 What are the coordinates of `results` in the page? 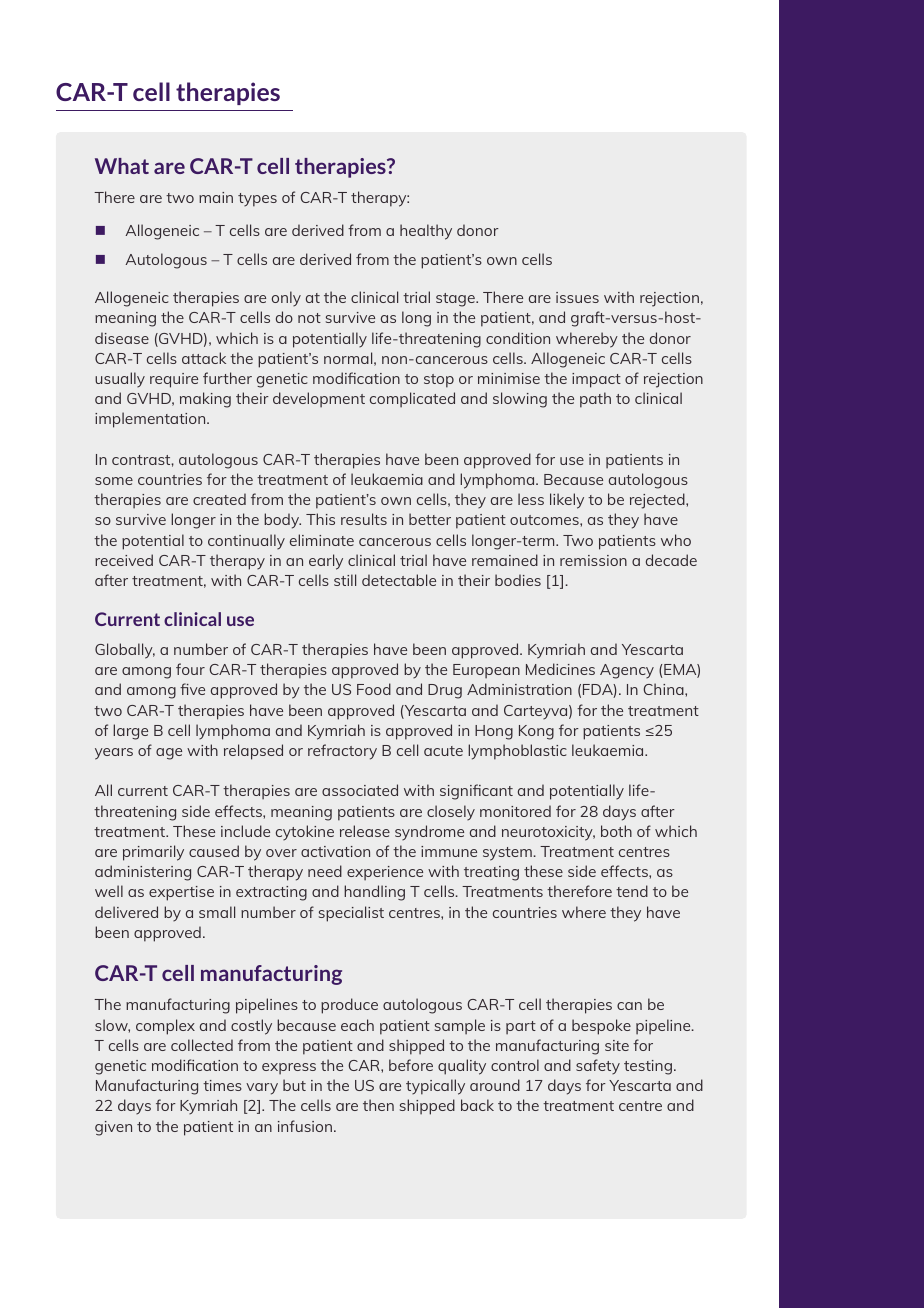 It's located at (364, 519).
